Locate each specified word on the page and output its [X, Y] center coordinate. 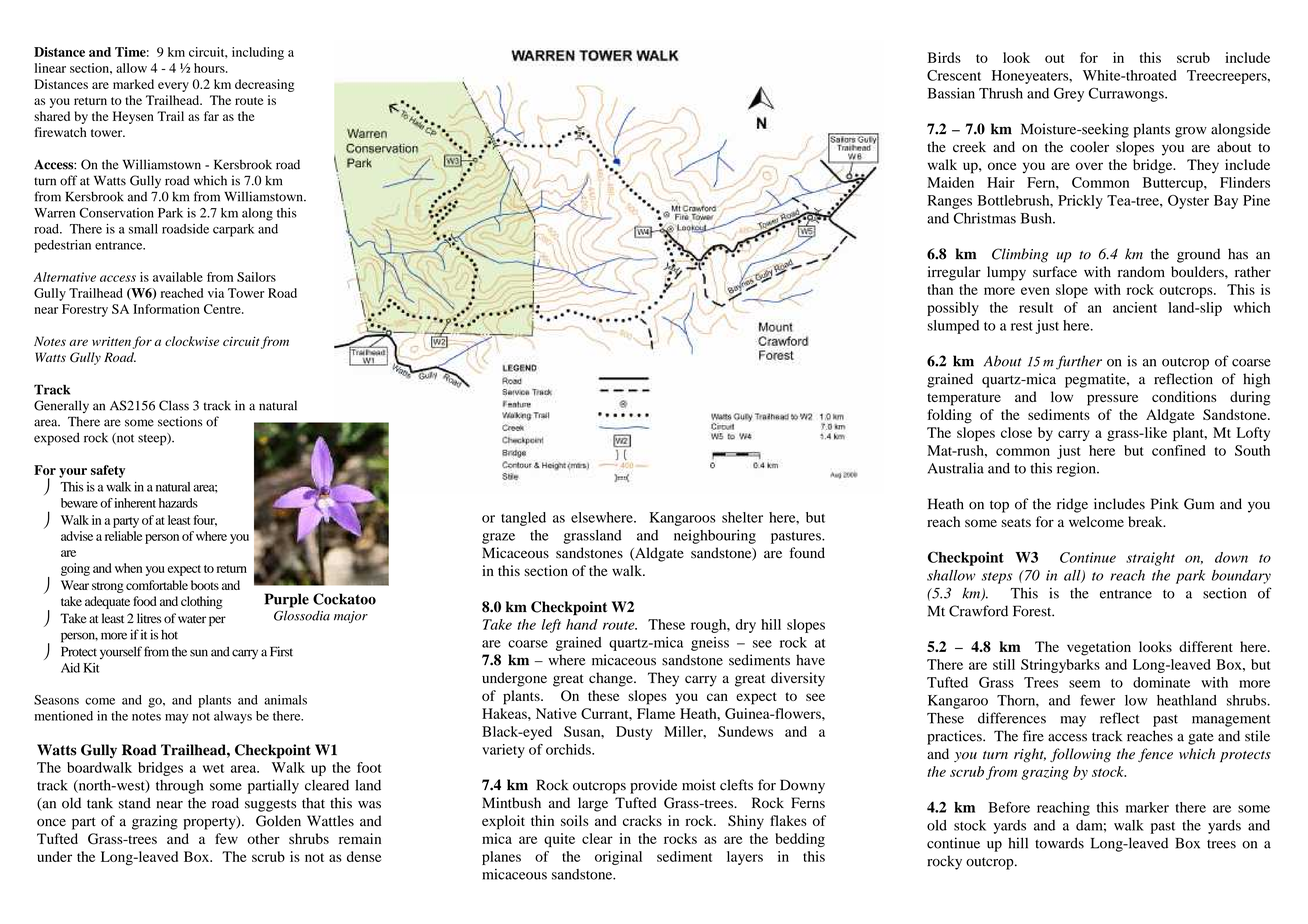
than [940, 289]
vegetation [1099, 648]
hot [169, 635]
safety [108, 471]
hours [210, 68]
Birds [944, 57]
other [263, 838]
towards [1059, 843]
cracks [642, 820]
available [178, 277]
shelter [742, 517]
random [1141, 272]
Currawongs [1127, 94]
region [1077, 469]
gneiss [710, 644]
